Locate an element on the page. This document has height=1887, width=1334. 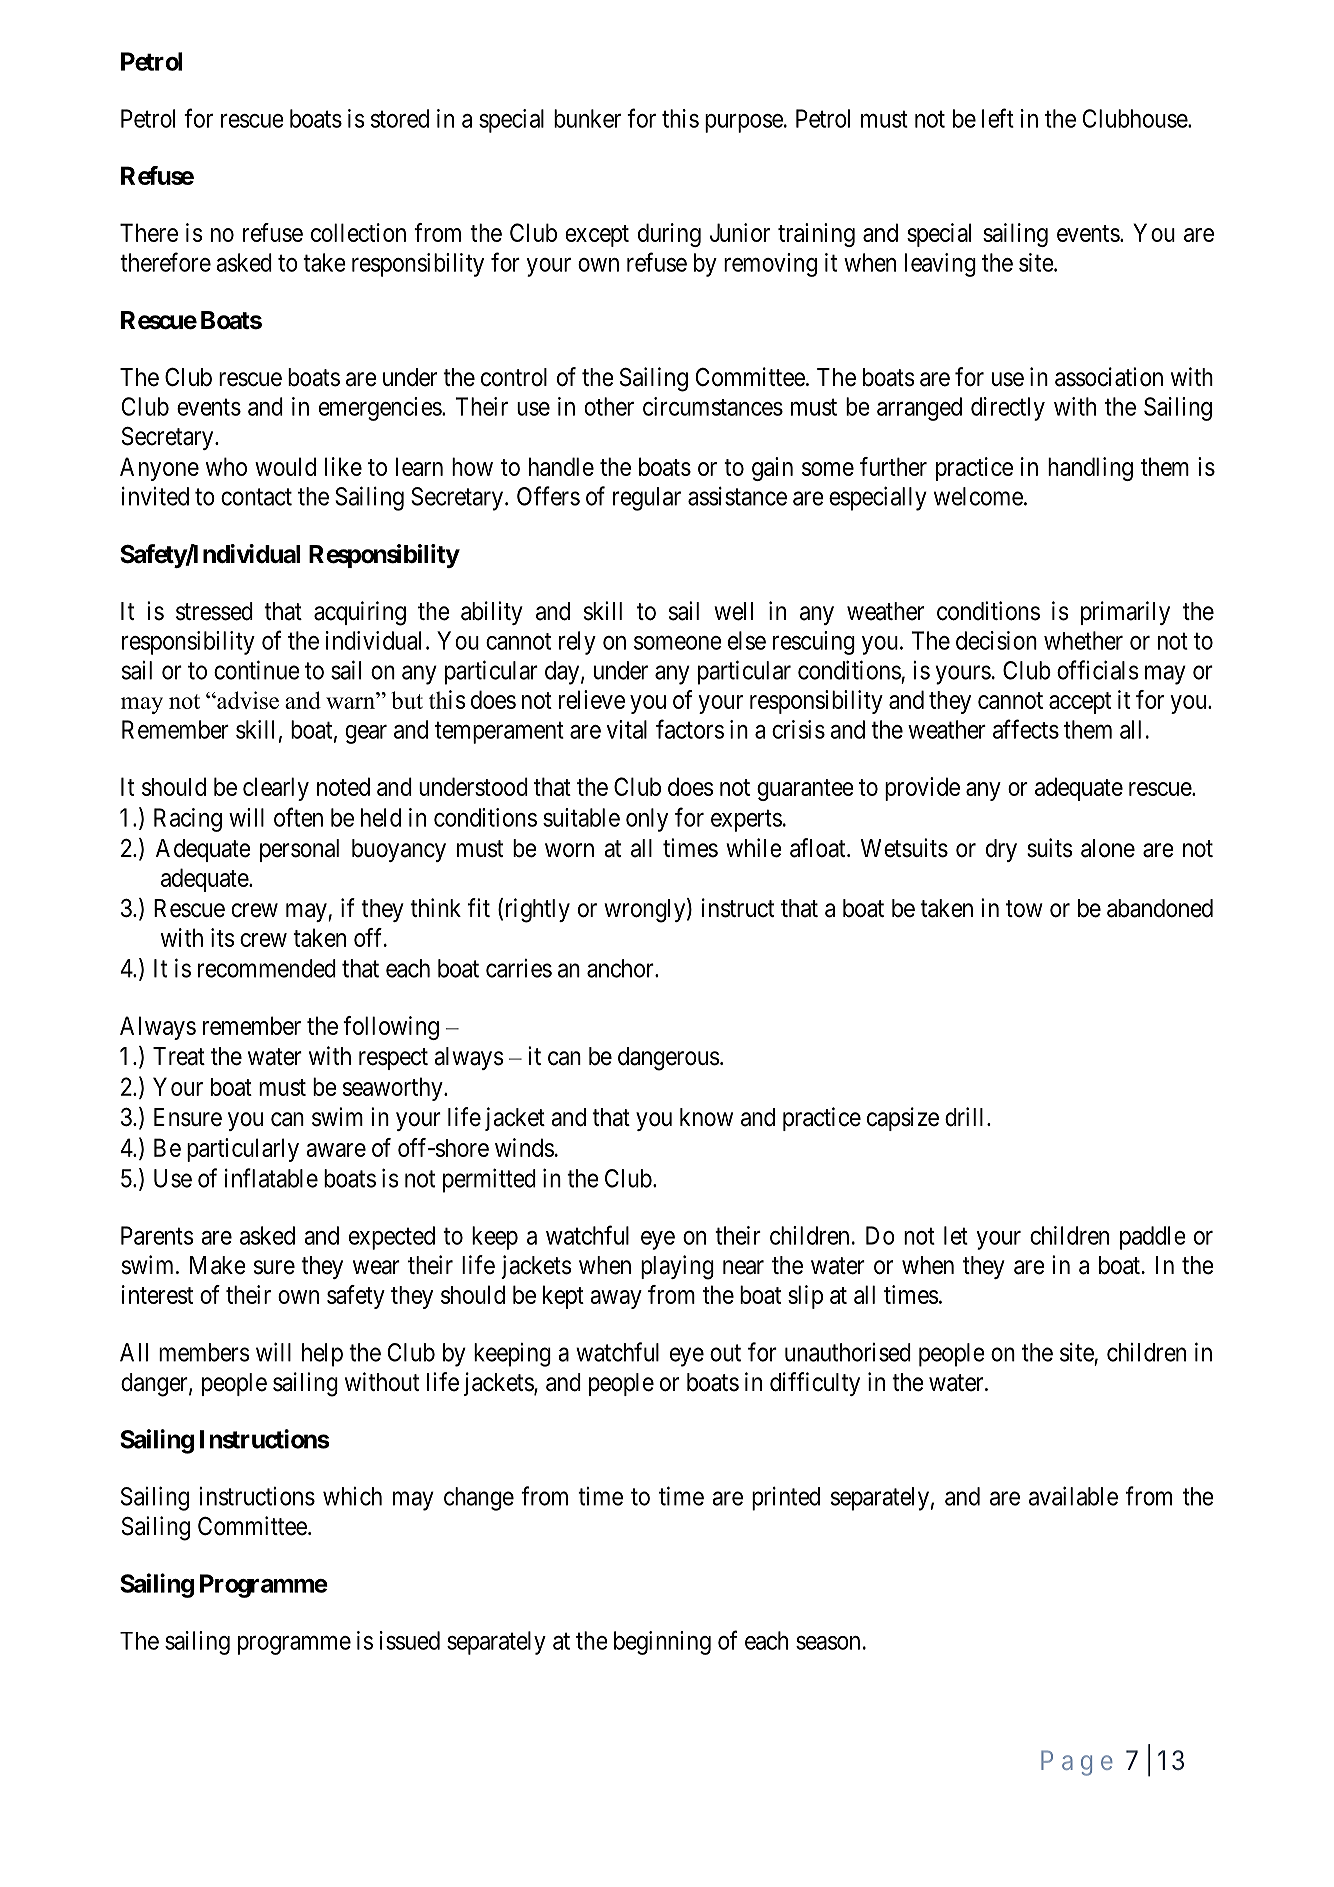
vital is located at coordinates (626, 729).
